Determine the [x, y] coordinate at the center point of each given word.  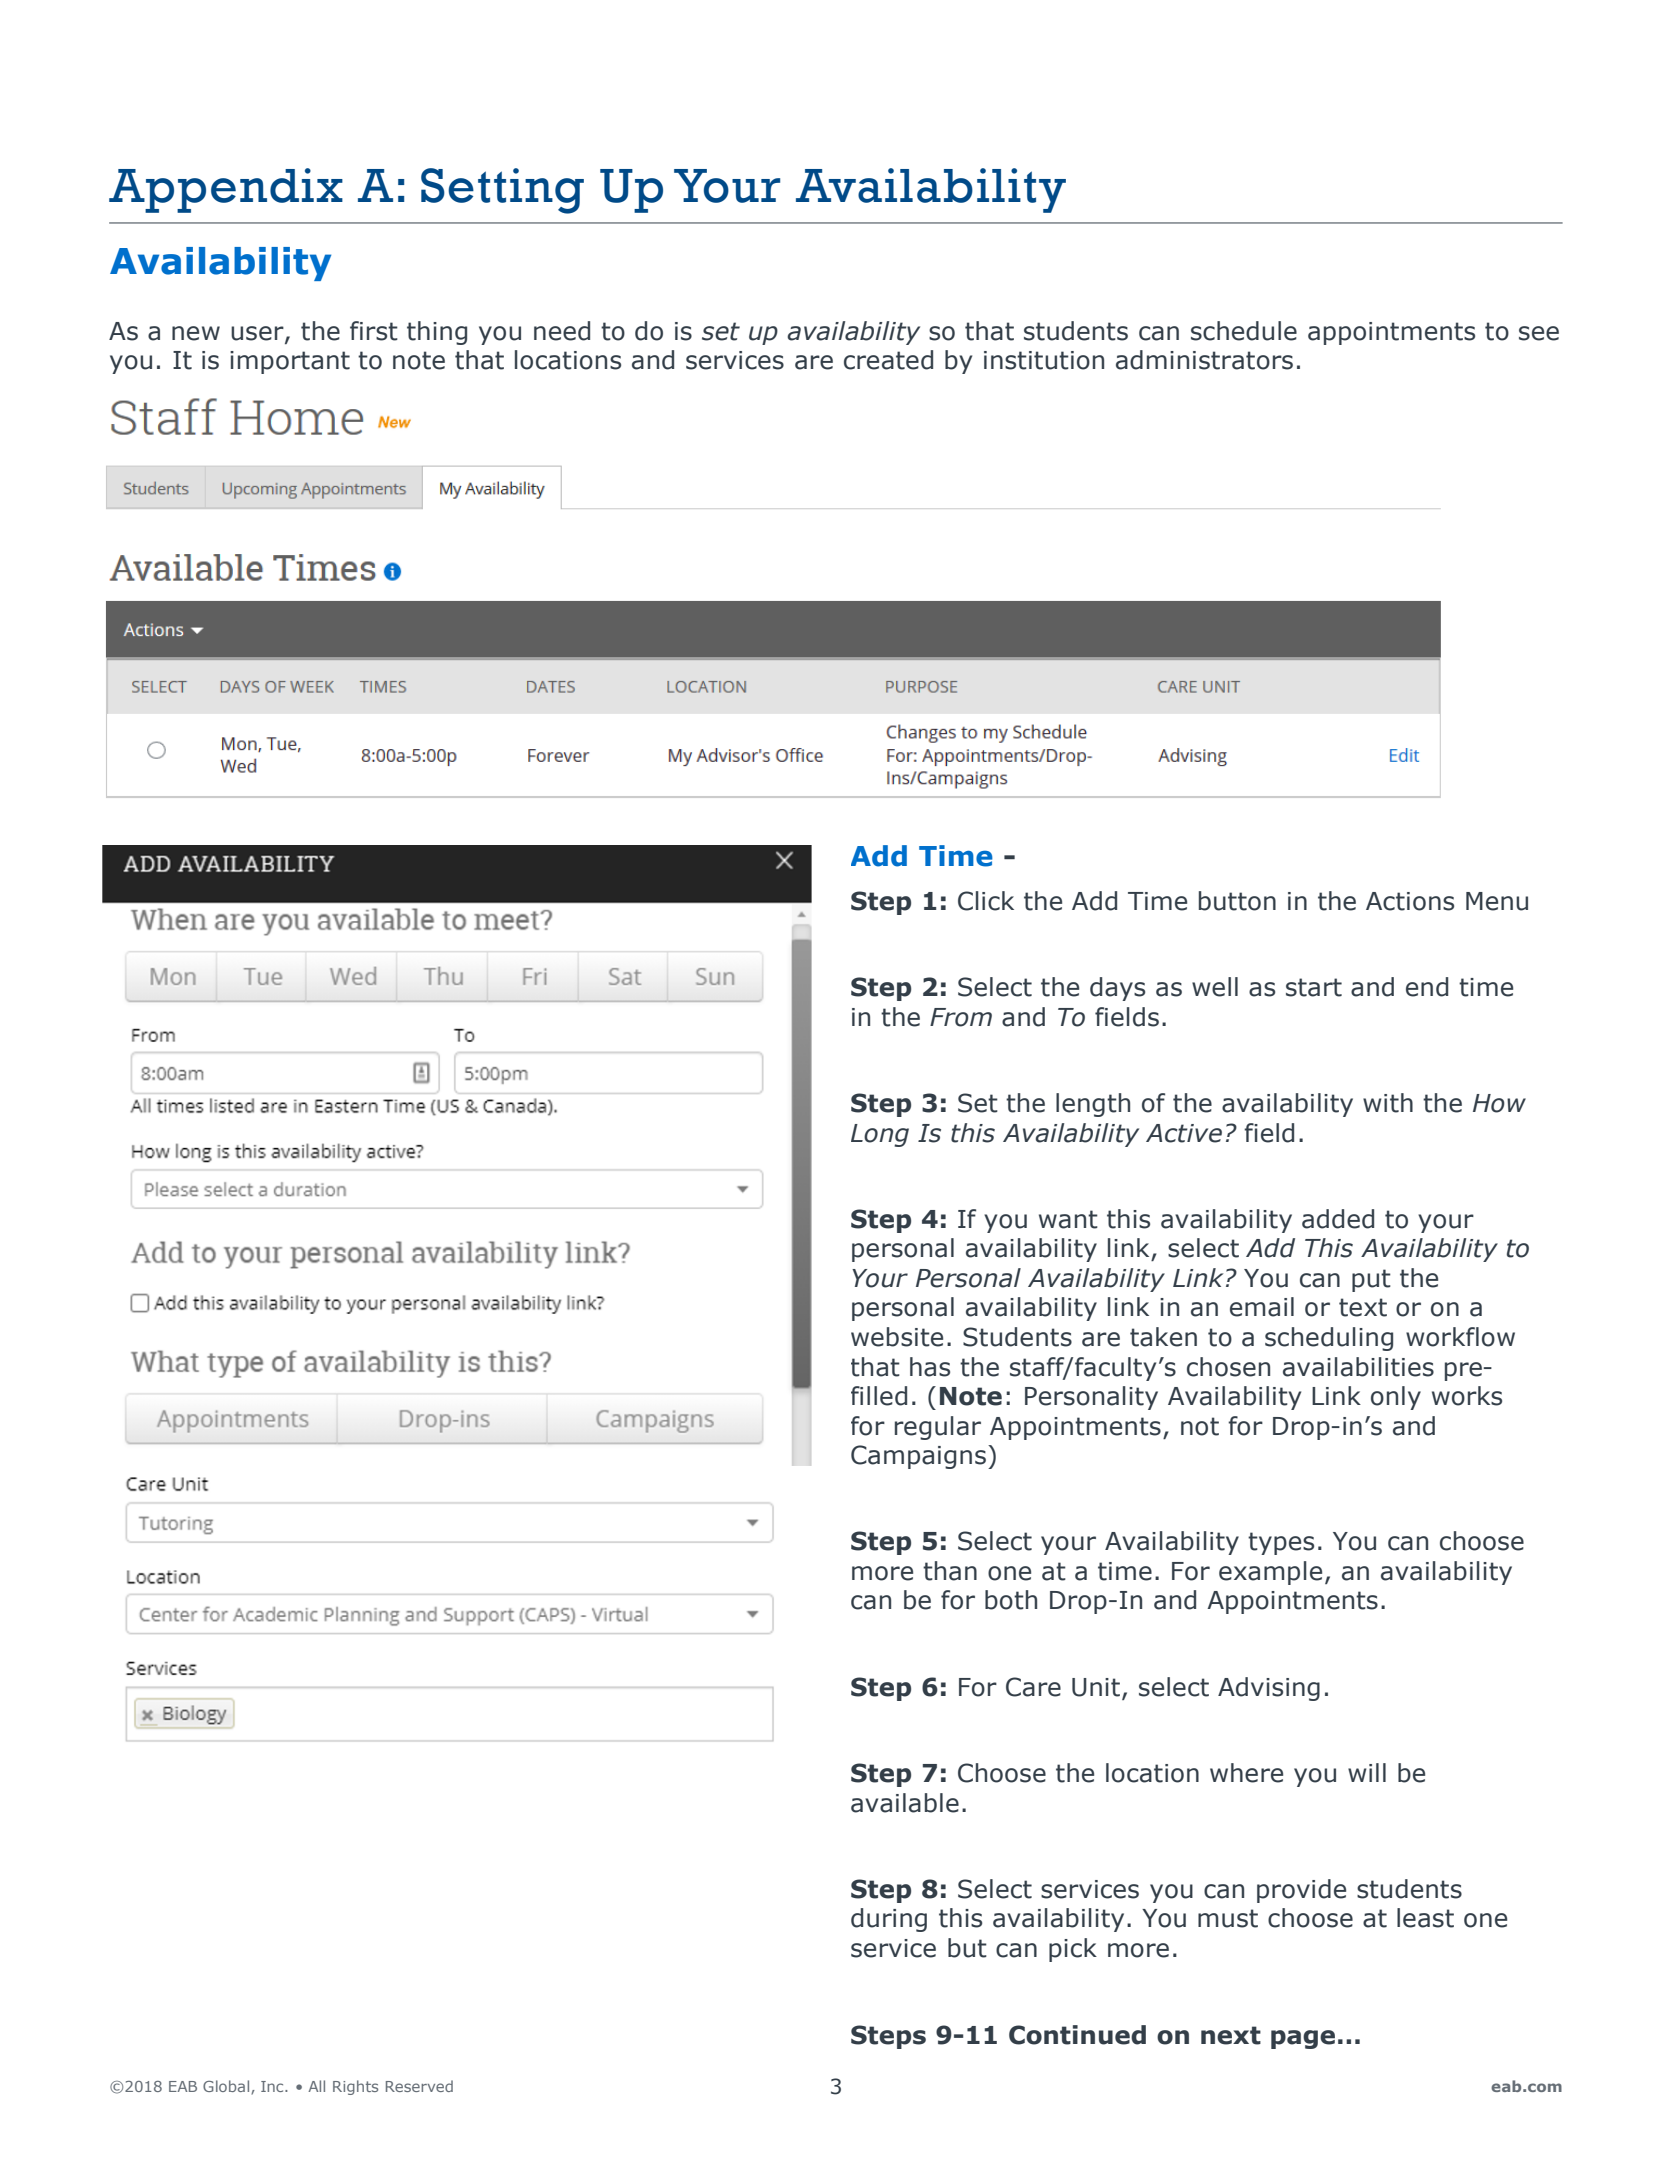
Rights [355, 2087]
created [888, 360]
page [1303, 2039]
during [889, 1920]
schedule [1244, 331]
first [374, 331]
